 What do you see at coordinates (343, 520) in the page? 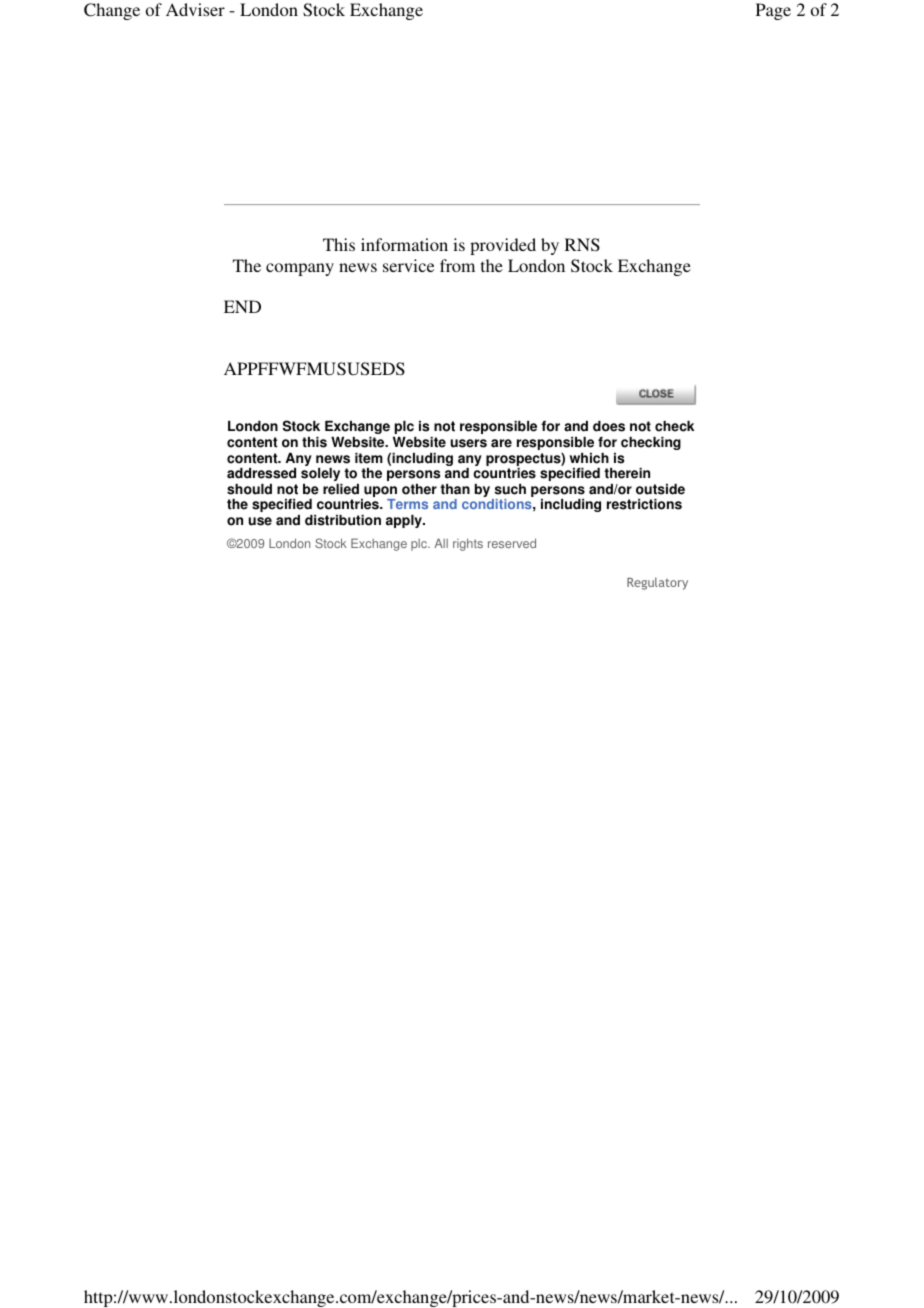
I see `distribution` at bounding box center [343, 520].
